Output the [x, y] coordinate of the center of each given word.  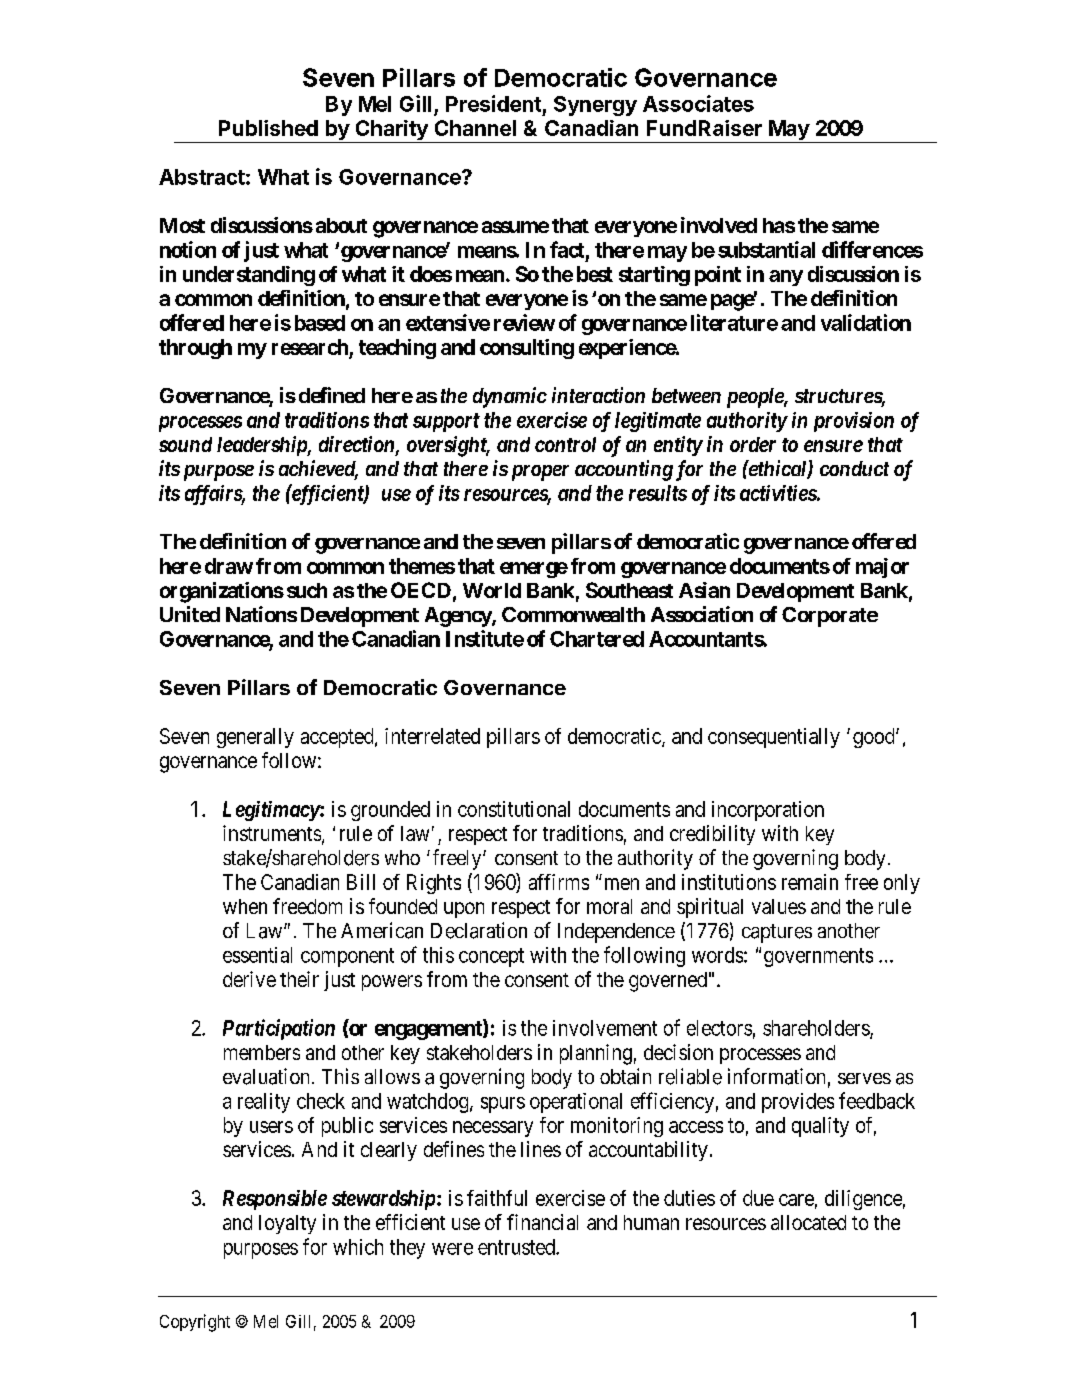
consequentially [774, 738]
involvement [605, 1028]
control [565, 444]
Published [268, 128]
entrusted [517, 1247]
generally [255, 738]
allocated [808, 1222]
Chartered [597, 639]
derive [249, 979]
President [493, 103]
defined [332, 395]
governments [818, 957]
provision [854, 422]
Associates [698, 103]
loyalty [287, 1224]
